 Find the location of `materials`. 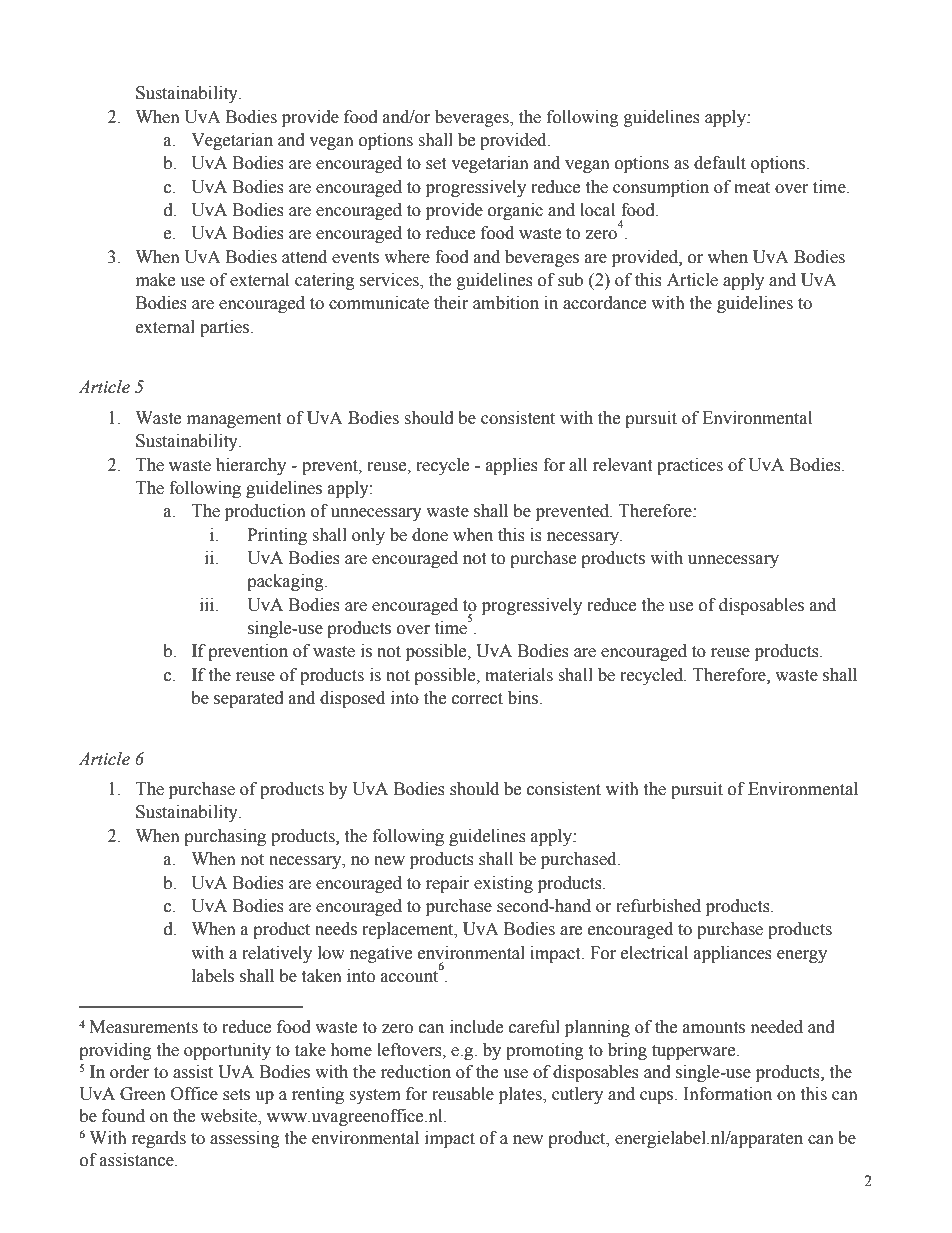

materials is located at coordinates (519, 675).
